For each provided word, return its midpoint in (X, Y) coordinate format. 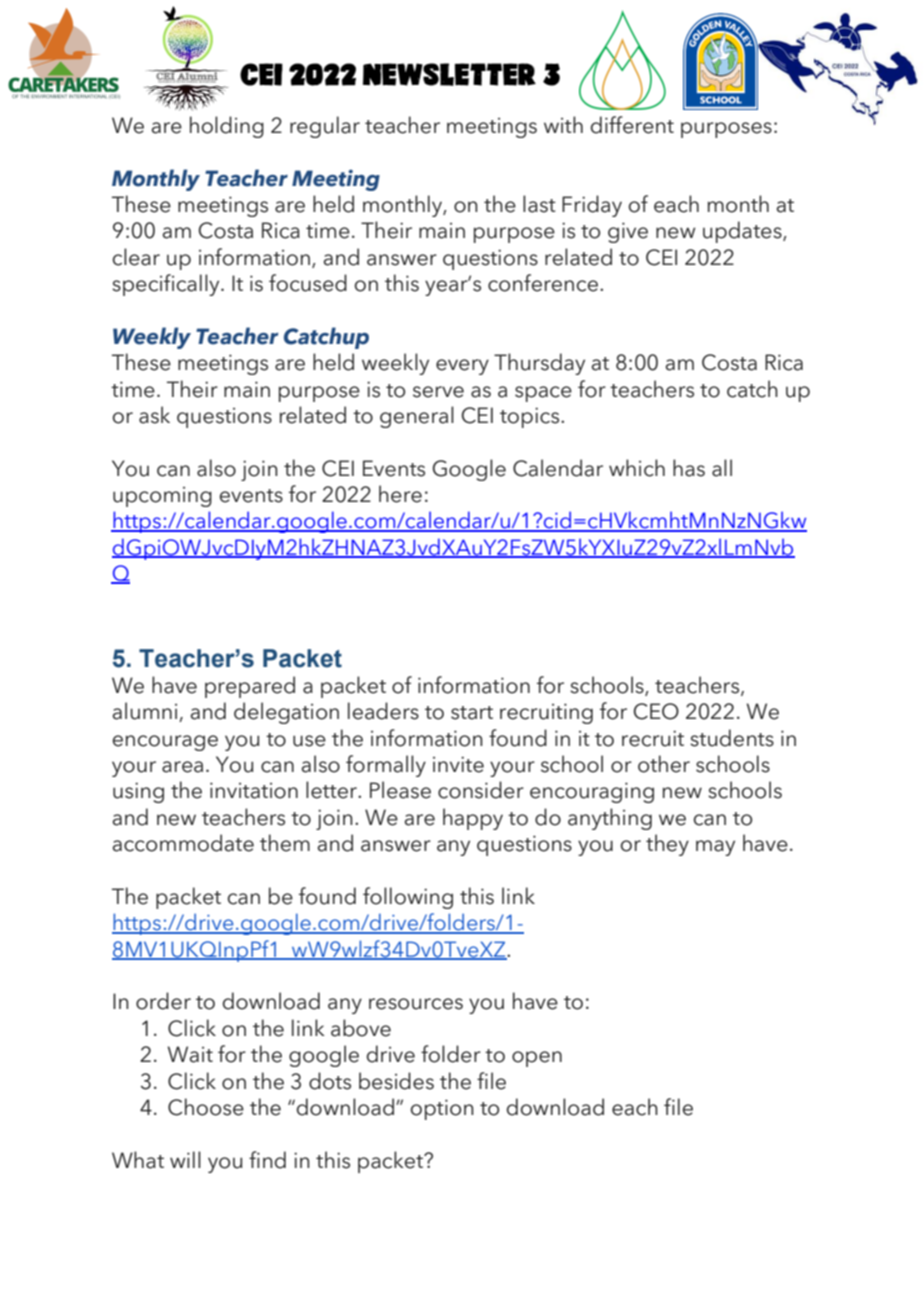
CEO (656, 711)
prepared (250, 687)
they (667, 845)
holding (227, 127)
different (632, 125)
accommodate (183, 843)
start (472, 713)
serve (438, 392)
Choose (206, 1107)
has (689, 468)
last (539, 204)
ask (154, 415)
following (408, 898)
